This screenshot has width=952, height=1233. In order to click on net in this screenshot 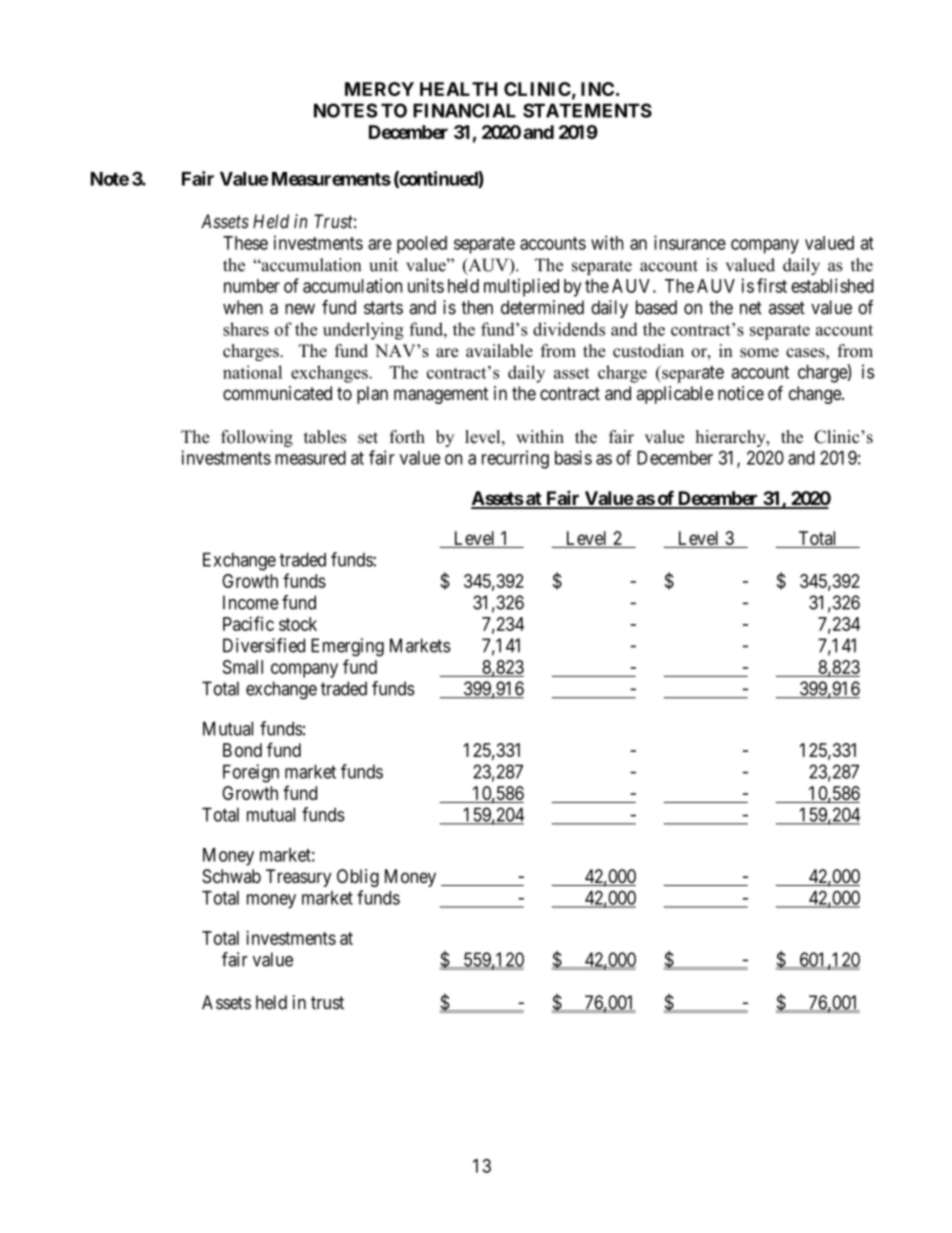, I will do `click(751, 308)`.
